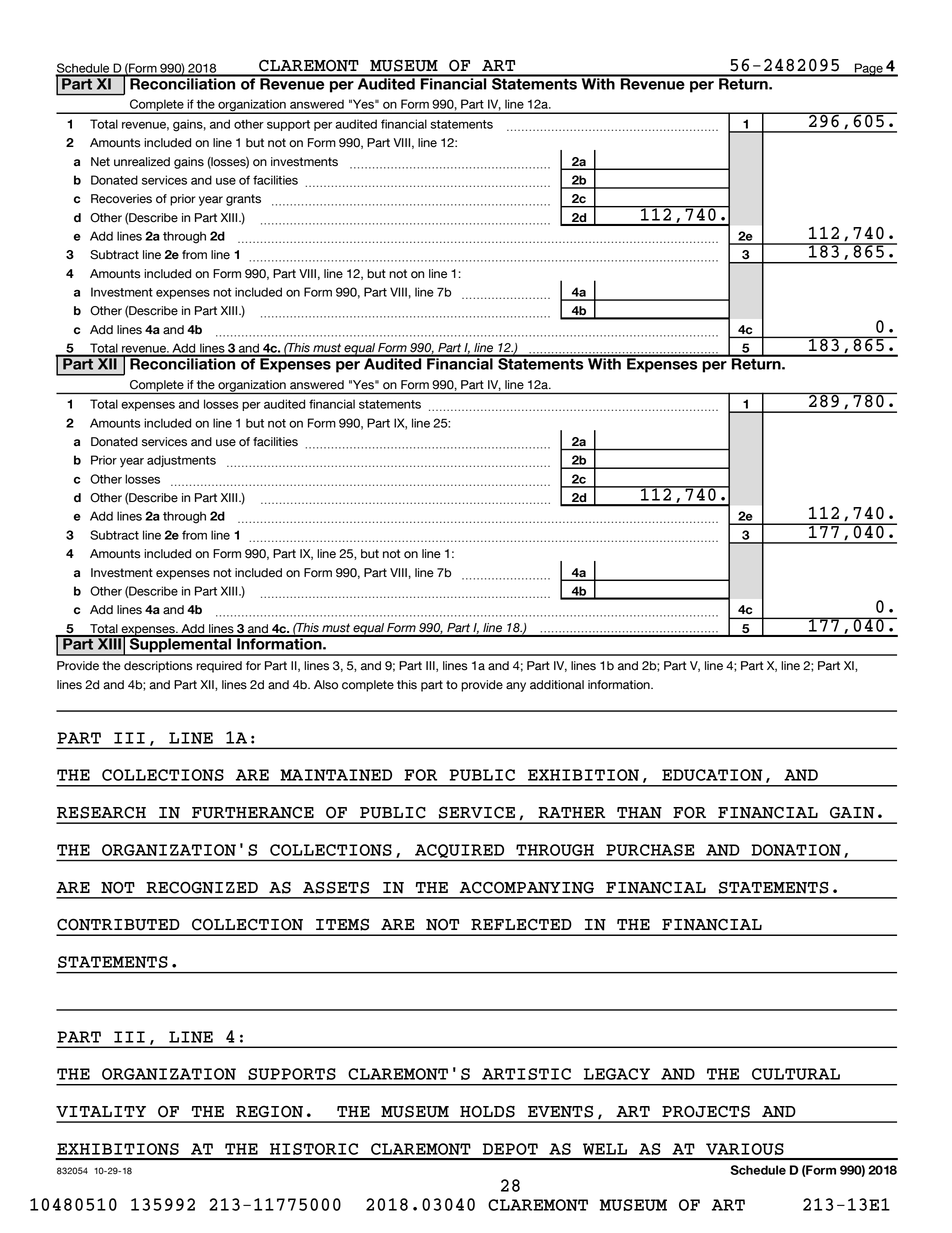  Describe the element at coordinates (460, 852) in the screenshot. I see `ACQUIRED` at that location.
